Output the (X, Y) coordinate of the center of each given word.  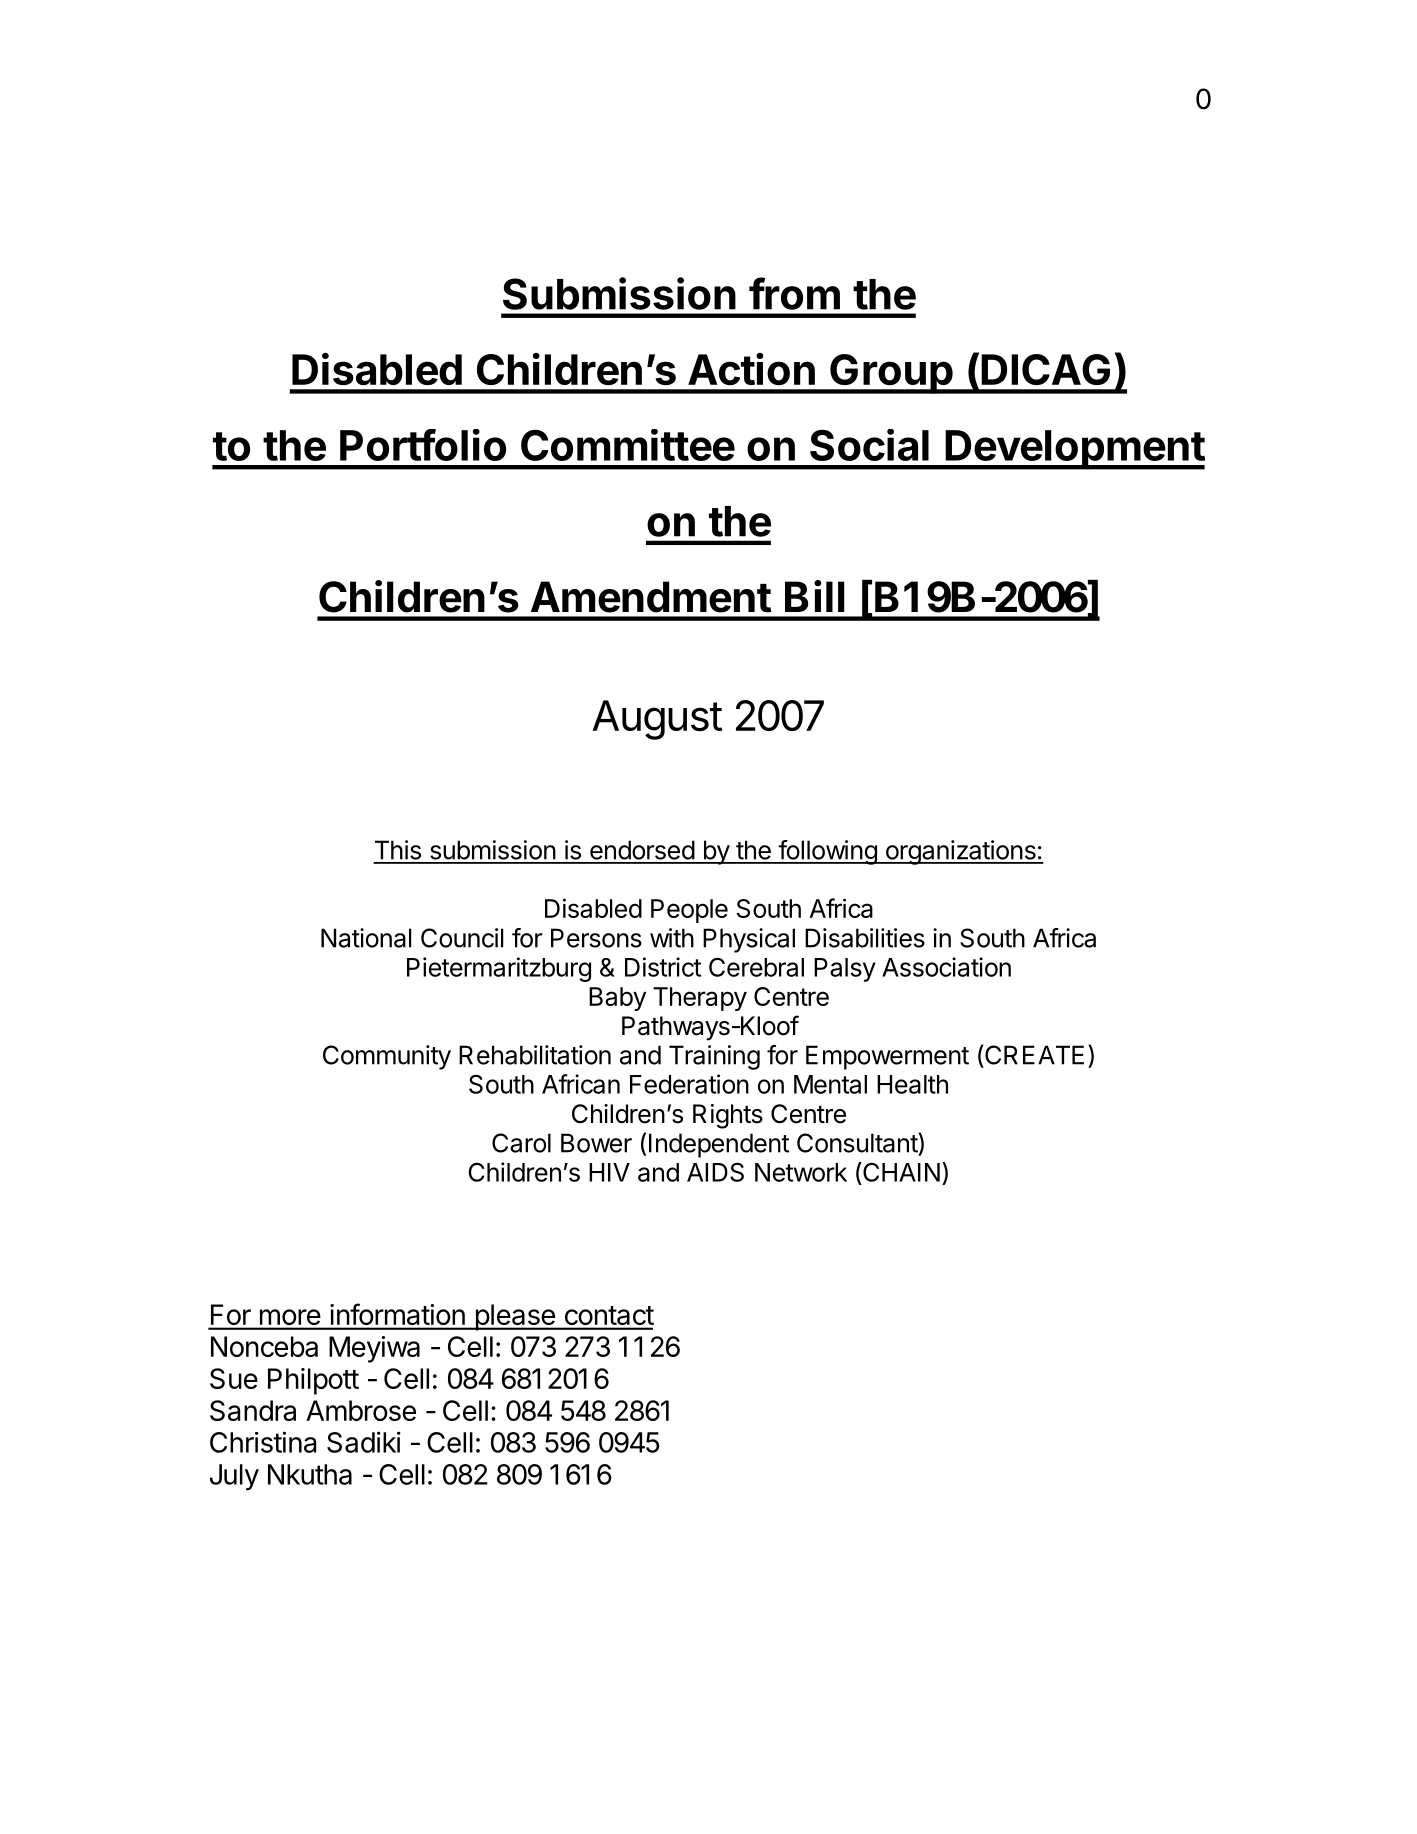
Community (387, 1057)
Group (891, 374)
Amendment (651, 597)
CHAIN (900, 1172)
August (657, 720)
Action (751, 369)
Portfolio (423, 445)
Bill (815, 596)
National (366, 938)
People (689, 911)
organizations (960, 852)
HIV (609, 1172)
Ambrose (361, 1410)
